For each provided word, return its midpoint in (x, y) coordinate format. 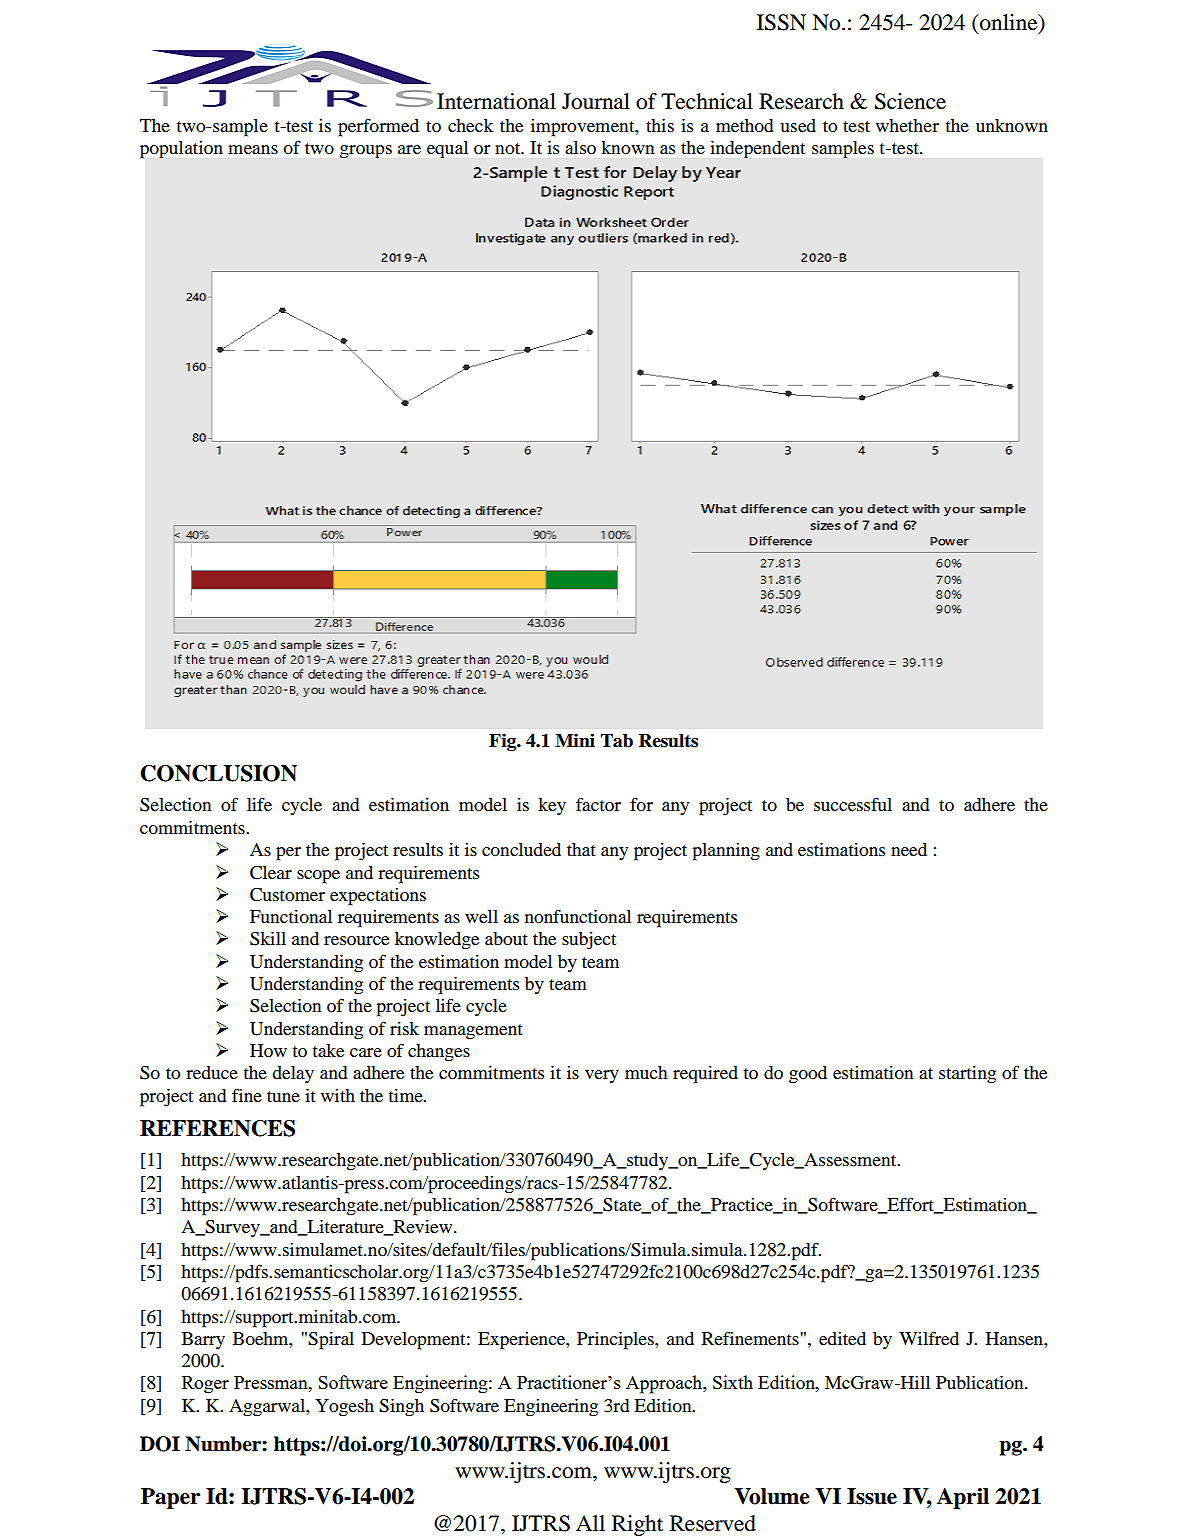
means (253, 149)
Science (910, 101)
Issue (872, 1496)
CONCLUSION (218, 773)
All (590, 1523)
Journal (596, 101)
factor (598, 804)
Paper (170, 1498)
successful (853, 804)
